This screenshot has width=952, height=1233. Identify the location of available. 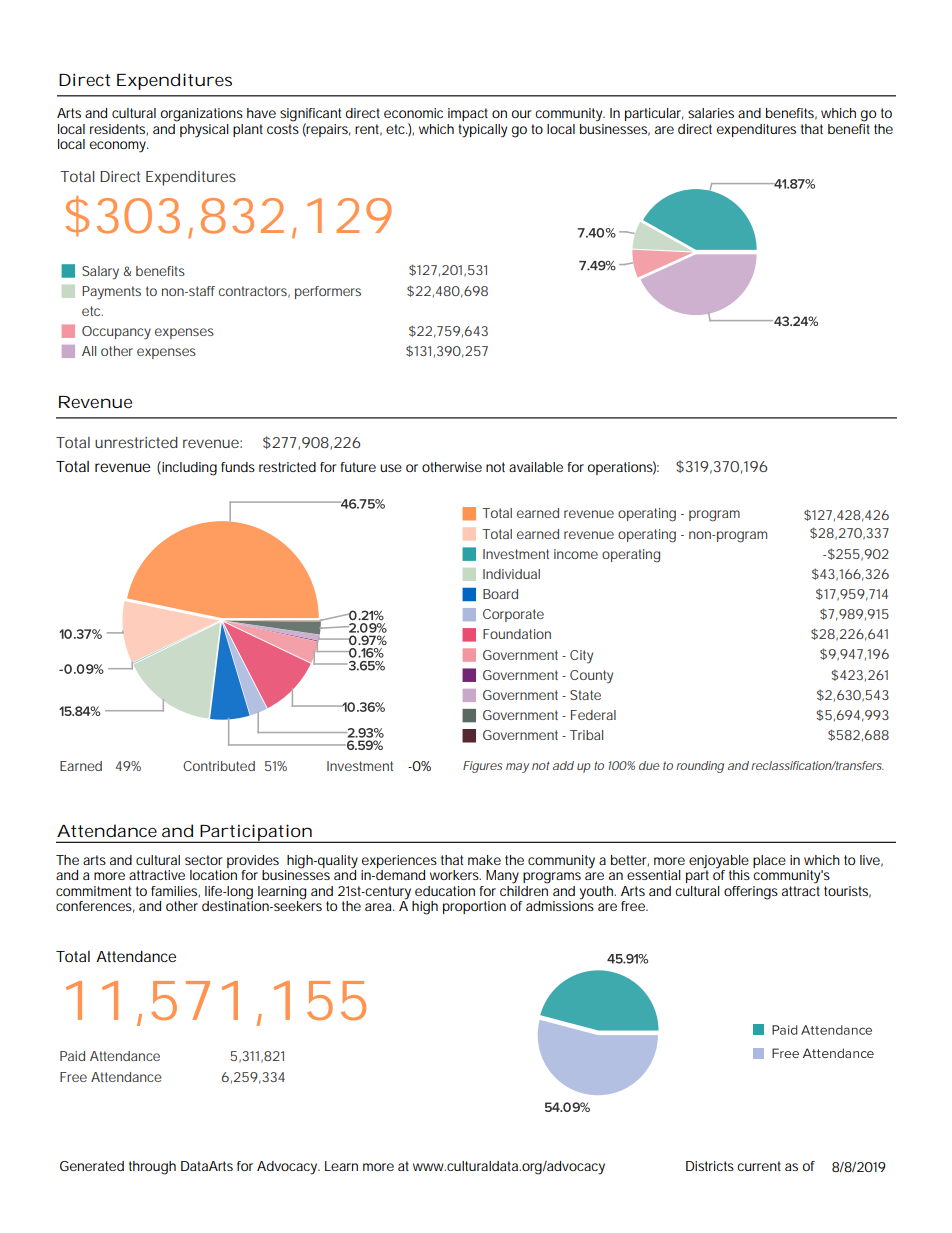
(536, 467).
